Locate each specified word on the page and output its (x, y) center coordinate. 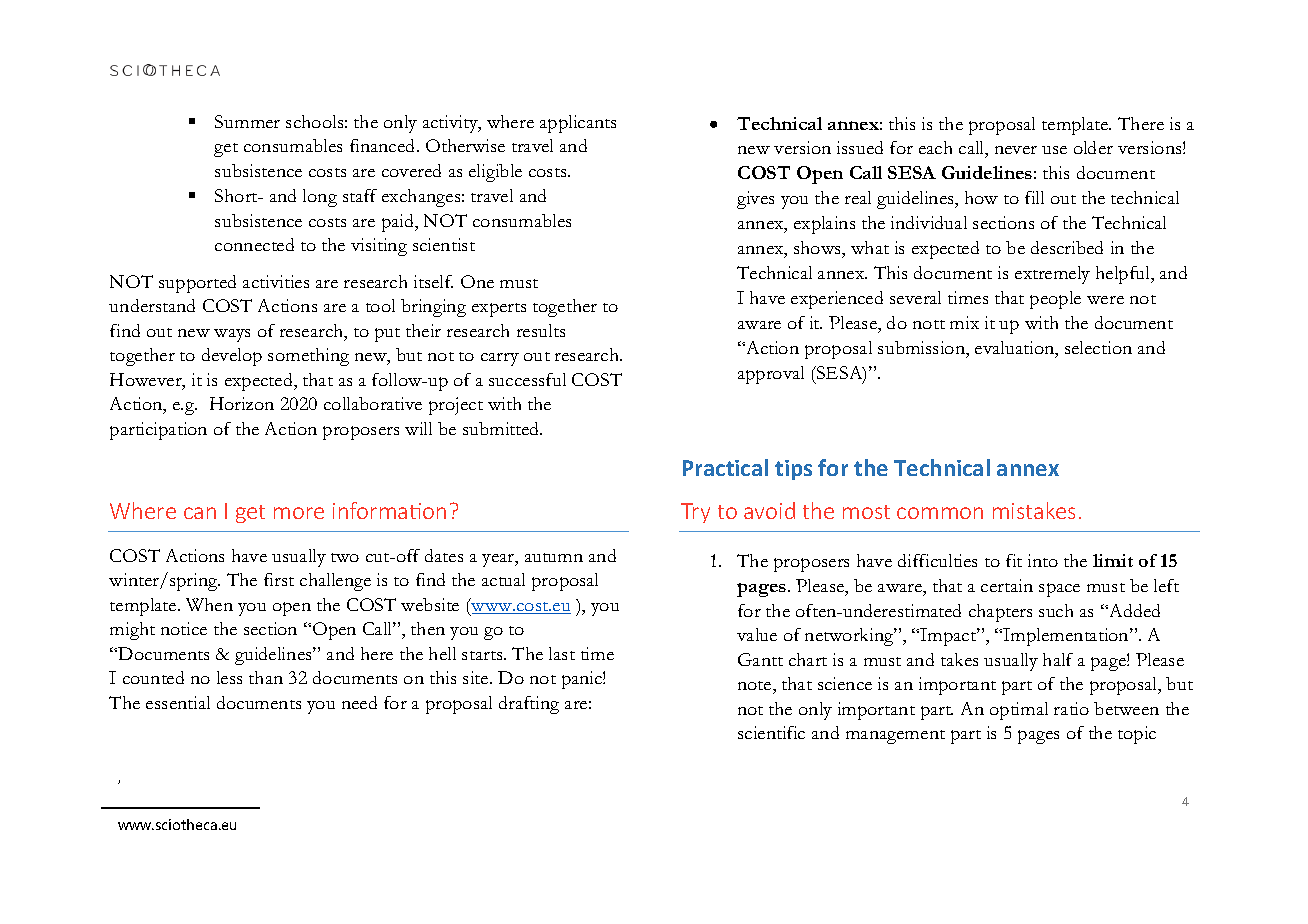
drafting (529, 705)
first (279, 579)
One (477, 281)
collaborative (373, 403)
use (1054, 150)
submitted (502, 428)
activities (276, 281)
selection (1098, 347)
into (1043, 560)
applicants (578, 124)
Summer (247, 121)
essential (178, 702)
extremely (1052, 275)
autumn (554, 557)
